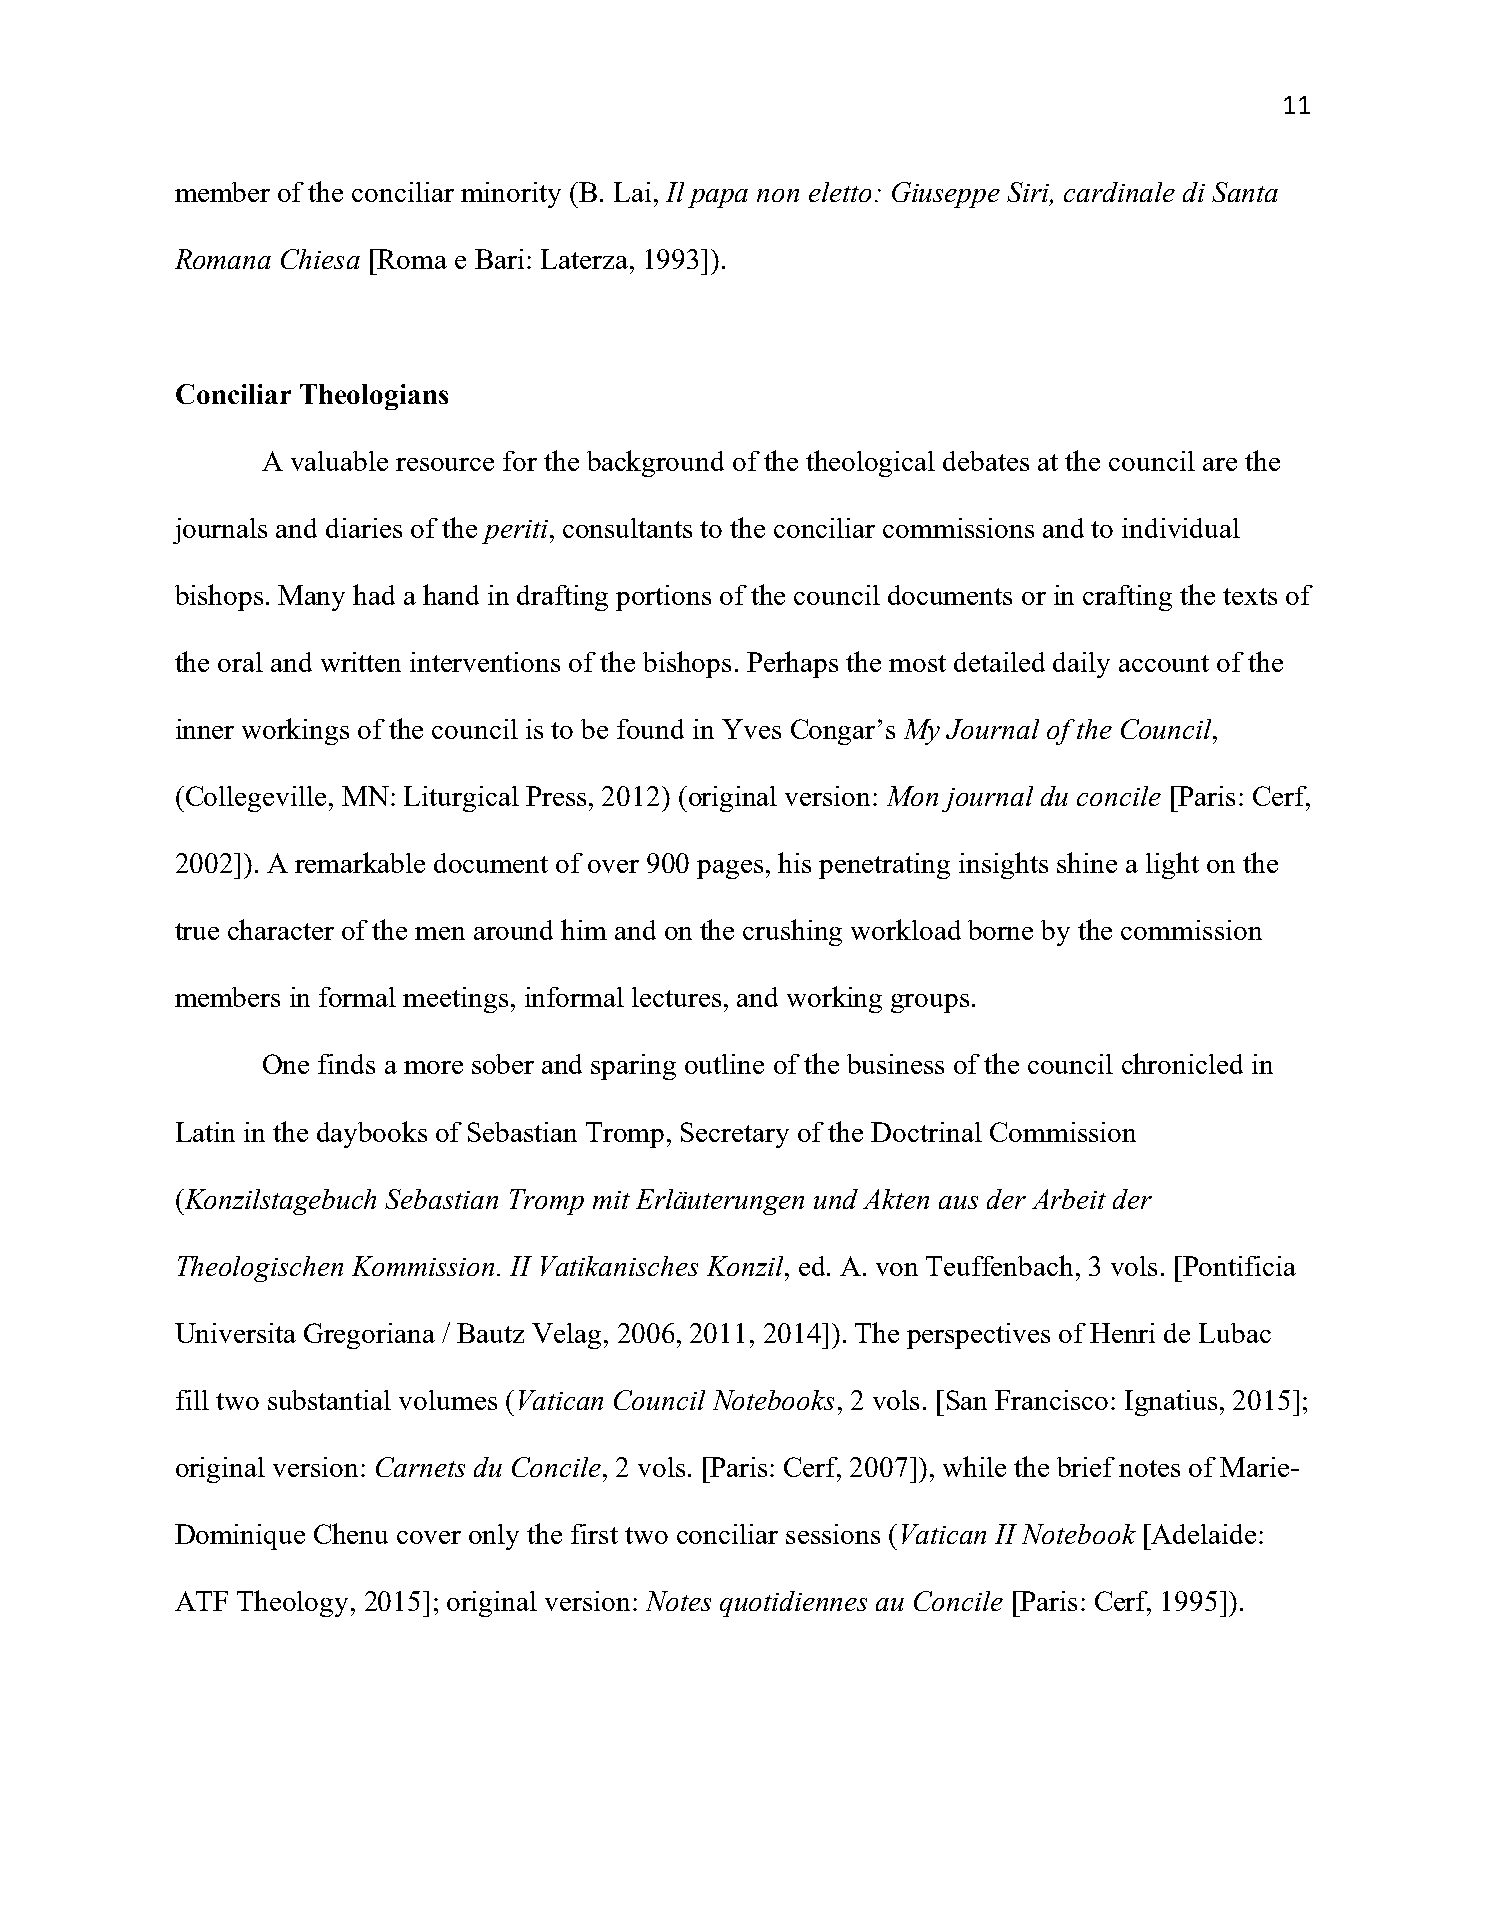 The image size is (1487, 1925). I want to click on Theology, so click(292, 1603).
